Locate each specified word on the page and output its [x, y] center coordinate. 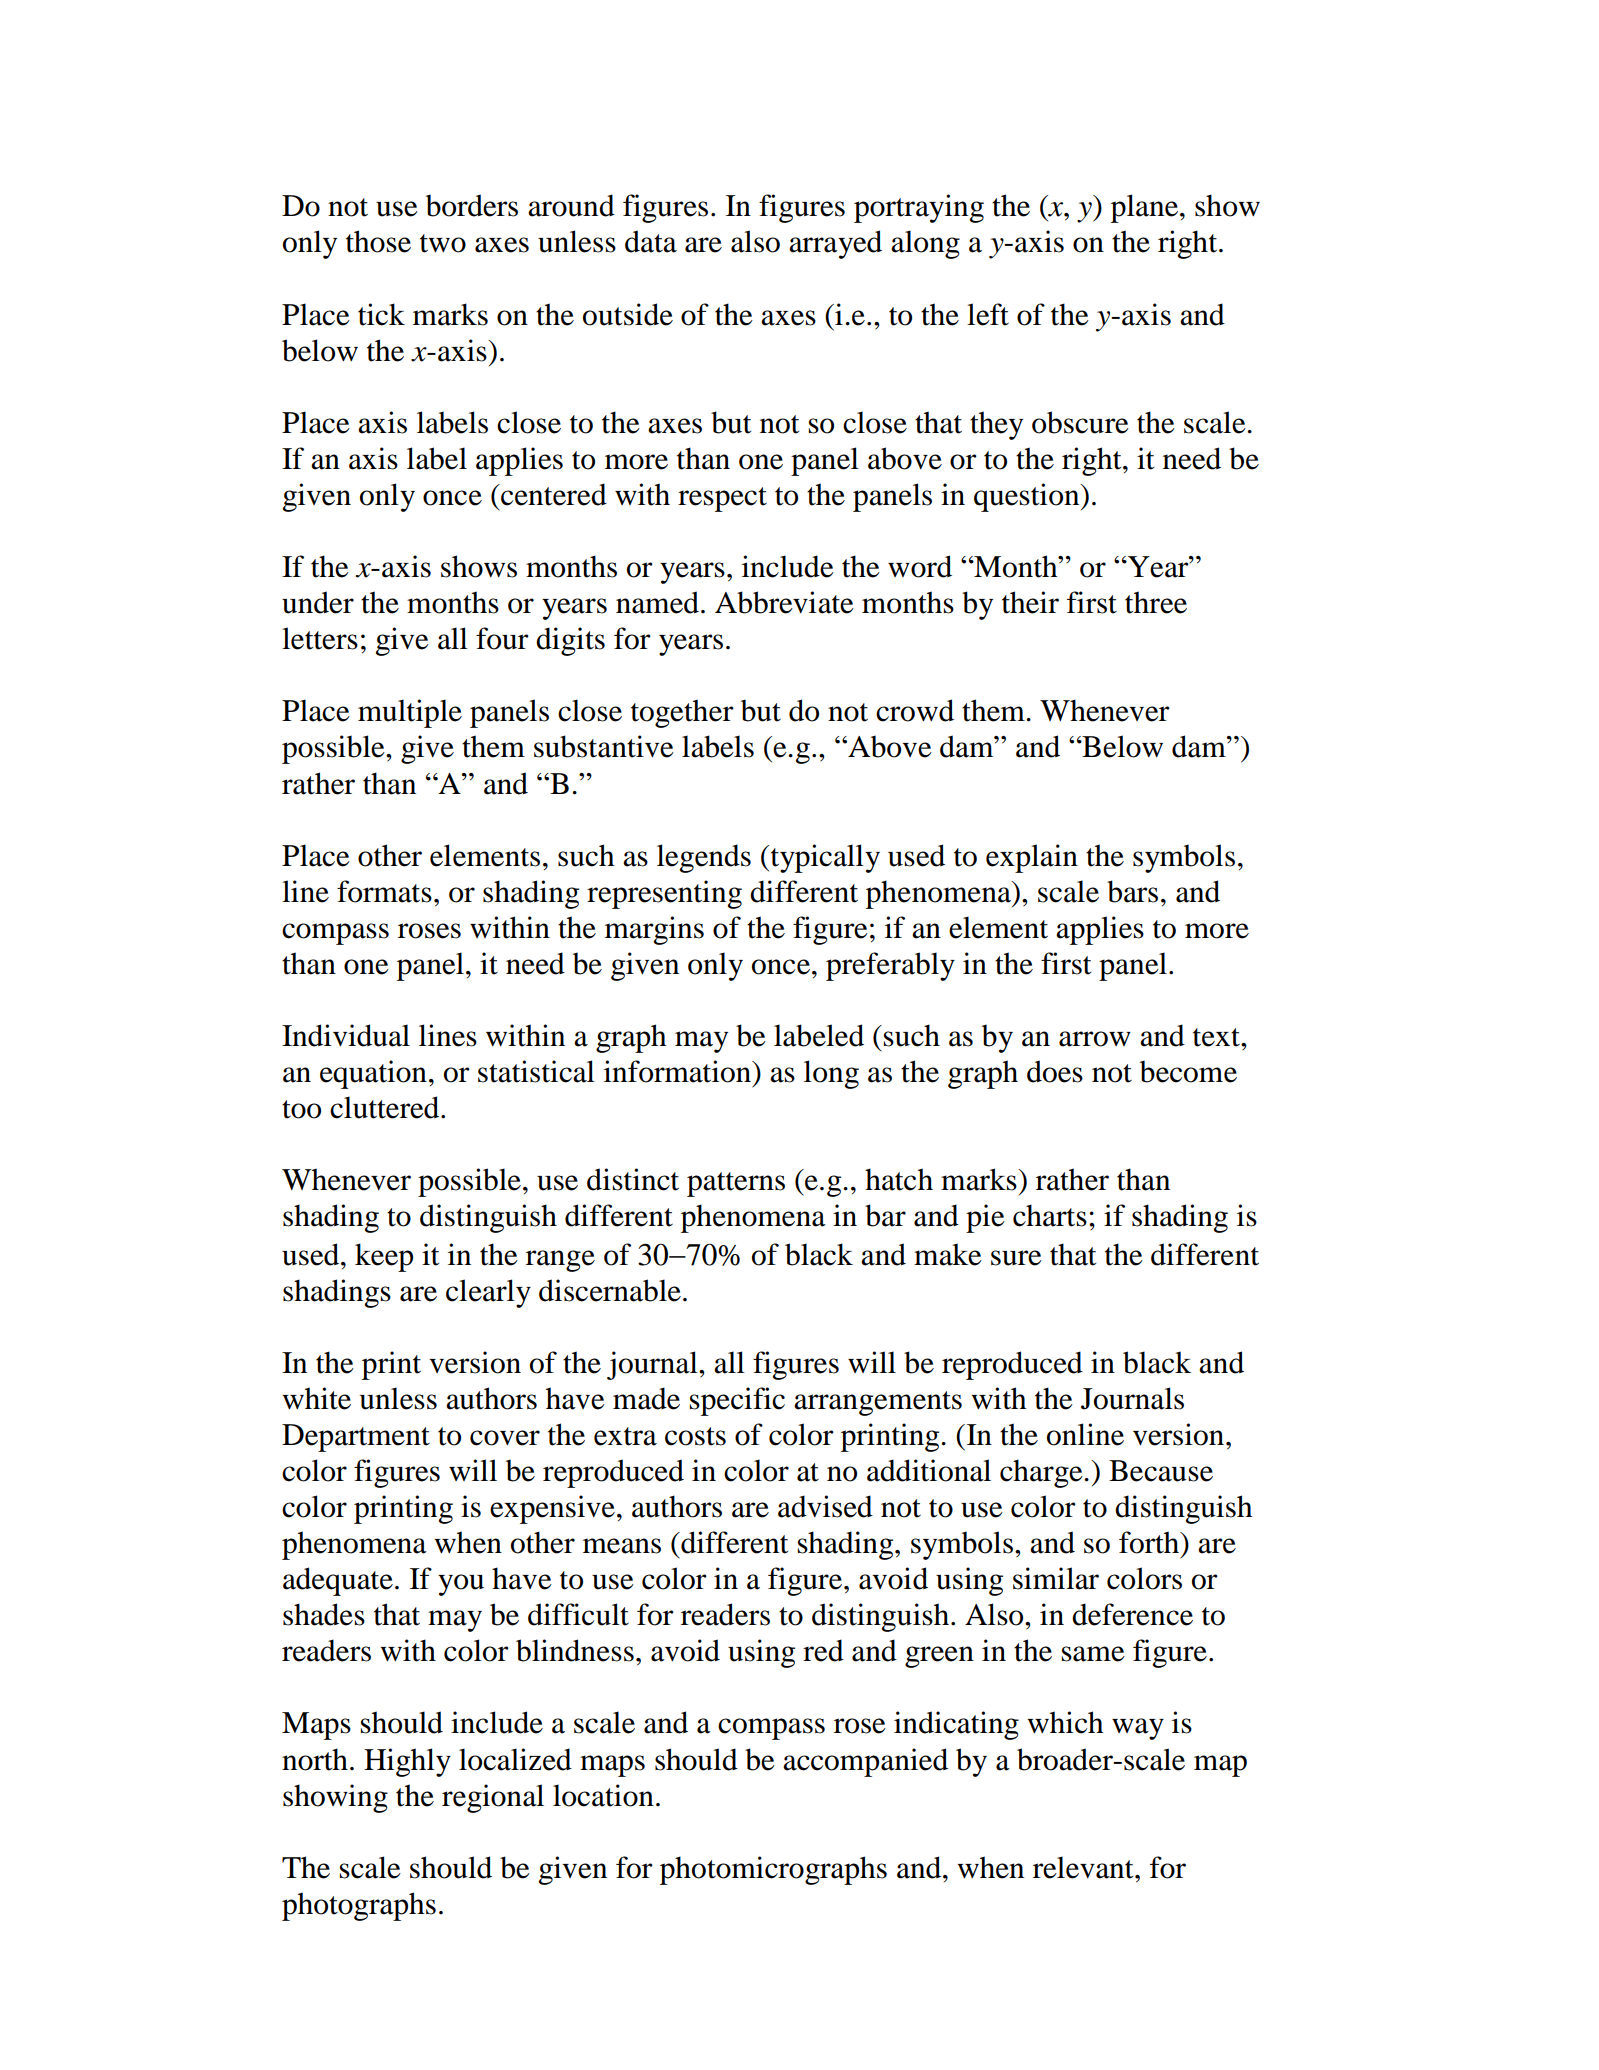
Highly [407, 1762]
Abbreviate [784, 602]
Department [356, 1438]
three [1156, 602]
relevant [1084, 1867]
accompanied [865, 1762]
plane [1146, 208]
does [1055, 1071]
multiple [410, 713]
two [443, 243]
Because [1161, 1471]
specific [737, 1401]
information [679, 1071]
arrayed [835, 244]
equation [373, 1074]
